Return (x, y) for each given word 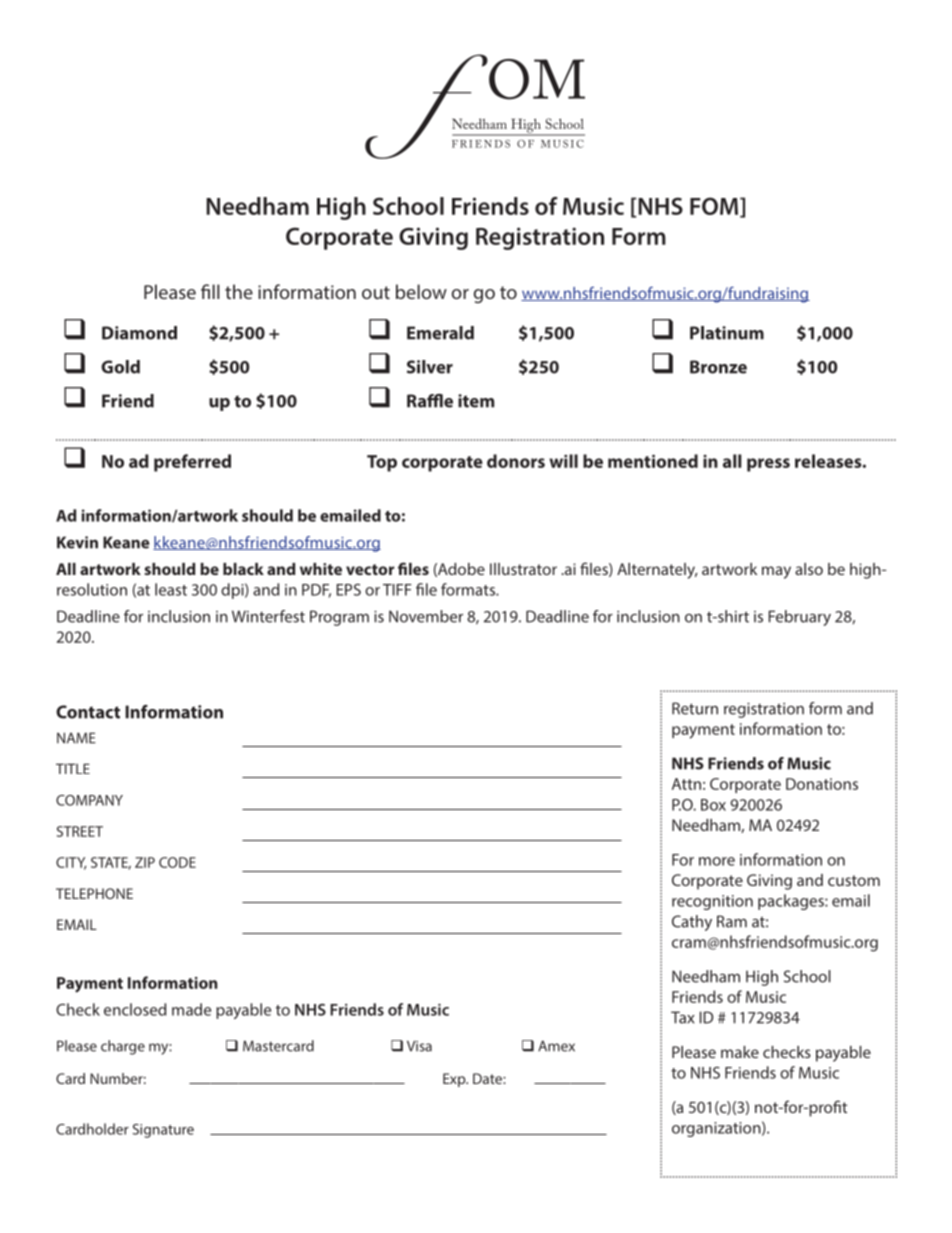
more (717, 861)
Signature (163, 1131)
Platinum (727, 333)
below (421, 291)
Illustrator (523, 569)
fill (210, 291)
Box (713, 805)
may (776, 572)
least (171, 589)
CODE (177, 862)
